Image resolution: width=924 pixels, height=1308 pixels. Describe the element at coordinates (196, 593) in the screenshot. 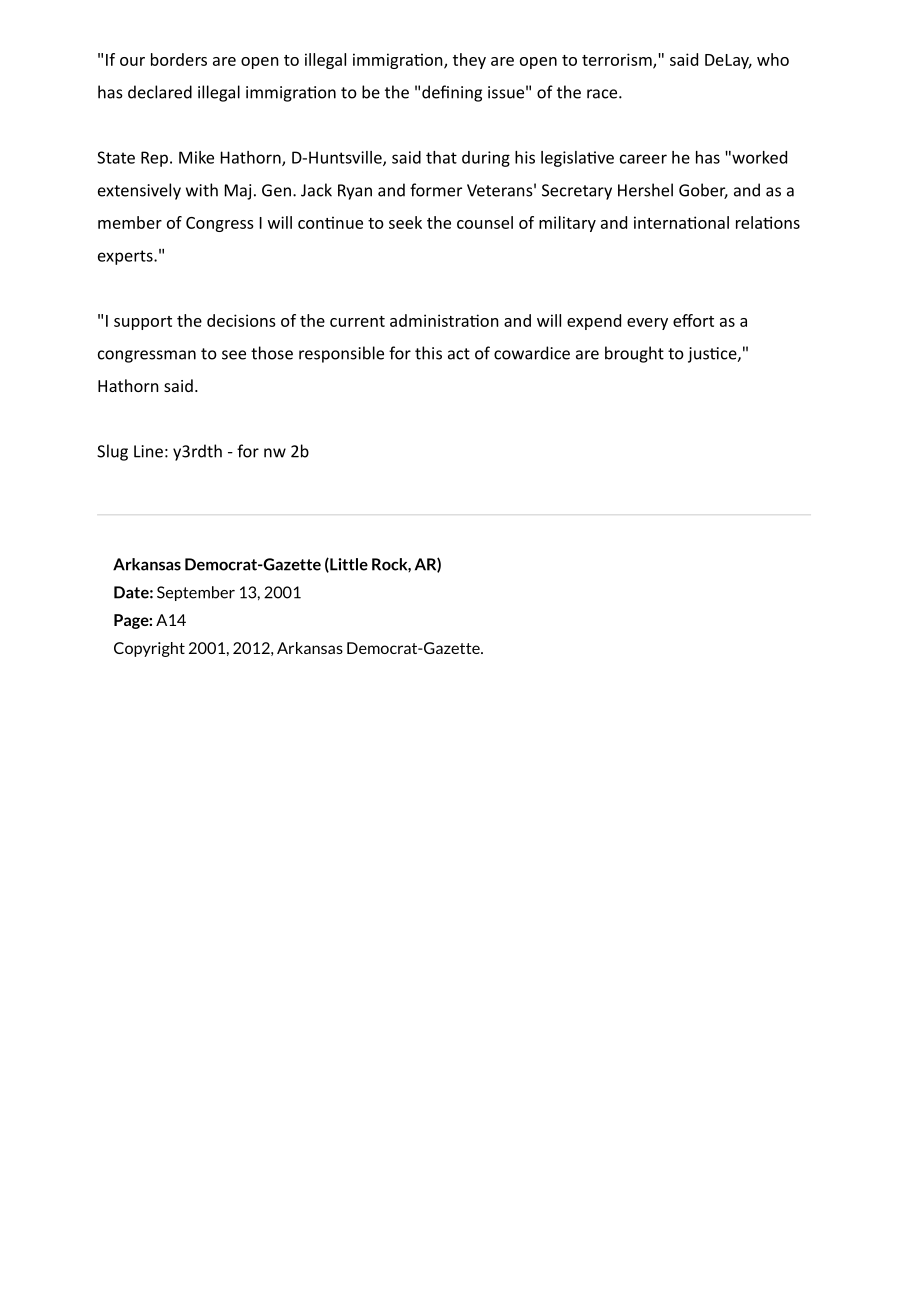

I see `September` at that location.
